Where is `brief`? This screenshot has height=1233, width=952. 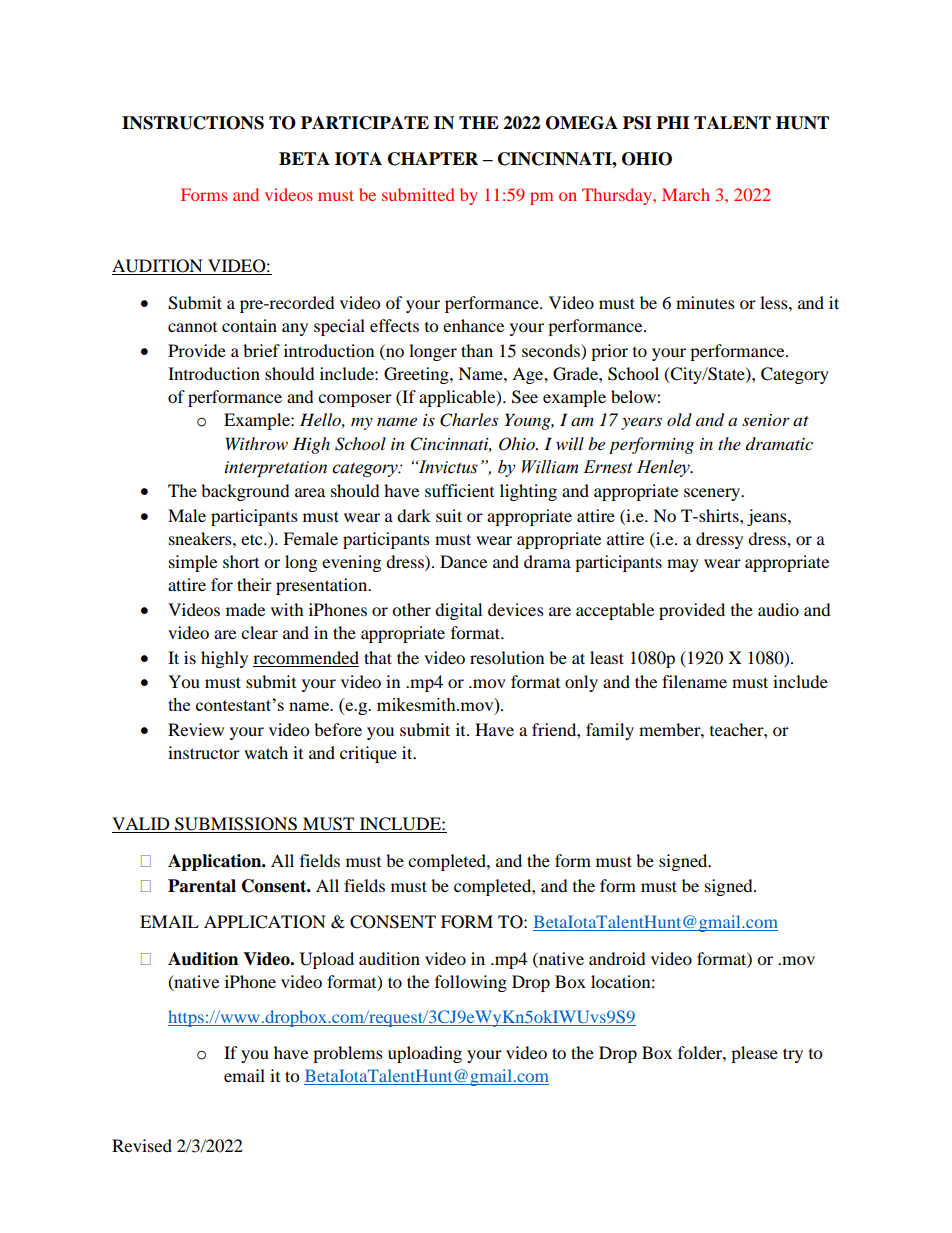 brief is located at coordinates (261, 350).
